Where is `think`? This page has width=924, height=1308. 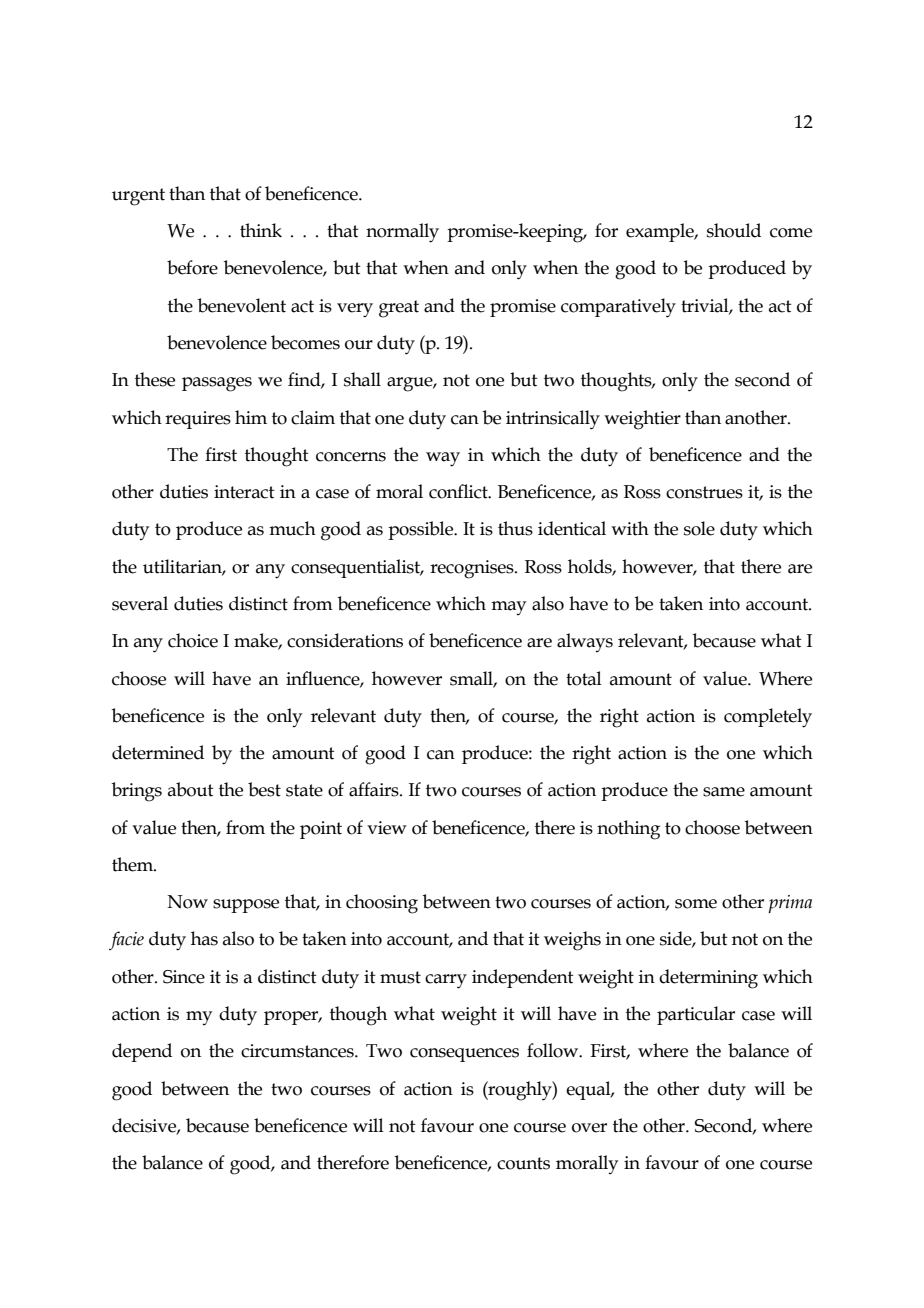 think is located at coordinates (261, 230).
